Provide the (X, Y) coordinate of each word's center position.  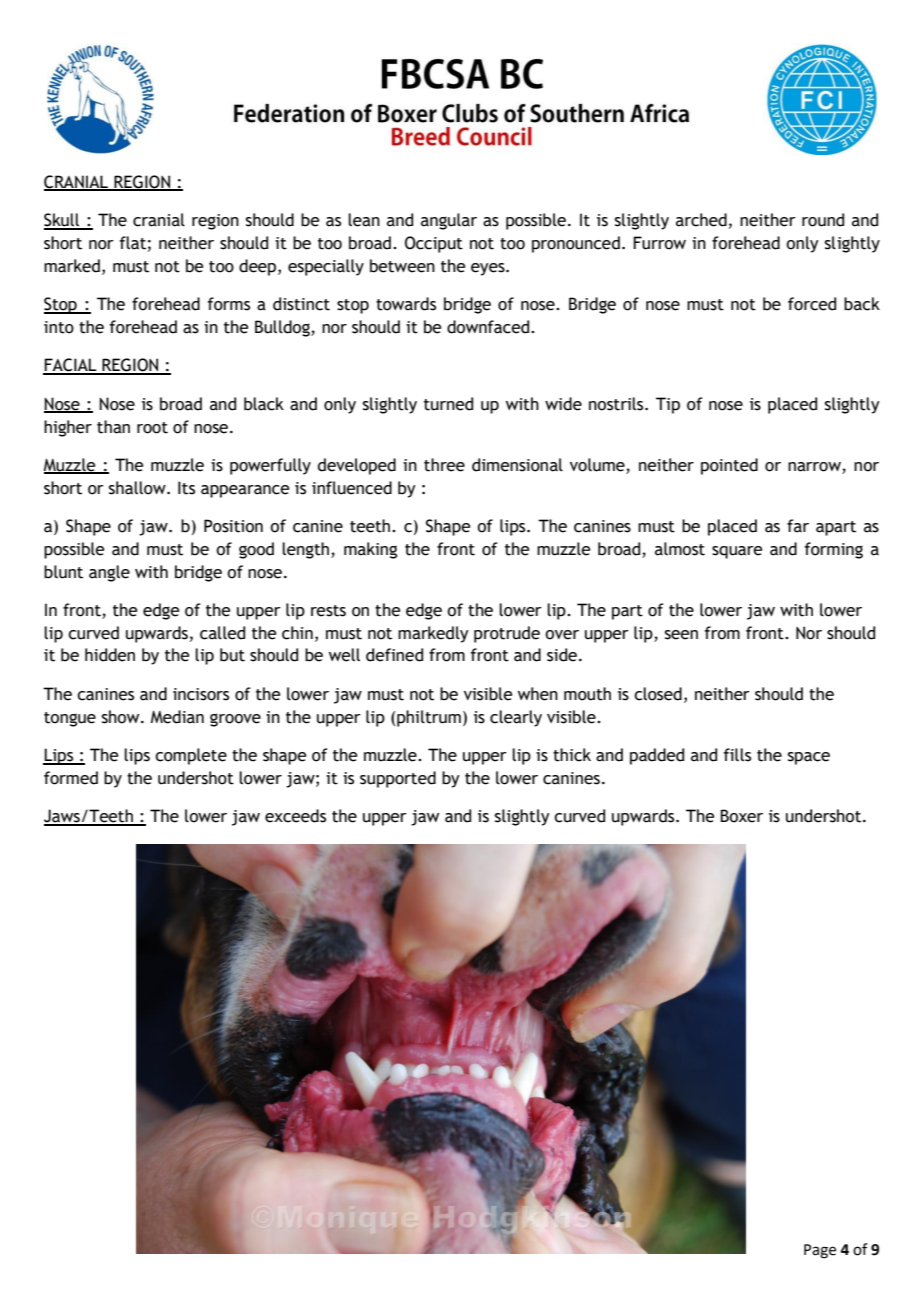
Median (177, 717)
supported (398, 779)
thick (572, 755)
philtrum (429, 718)
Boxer (741, 816)
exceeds (295, 816)
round (823, 220)
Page (820, 1251)
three (444, 465)
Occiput (434, 244)
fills (737, 755)
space (809, 758)
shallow (138, 488)
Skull (63, 221)
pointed (729, 466)
